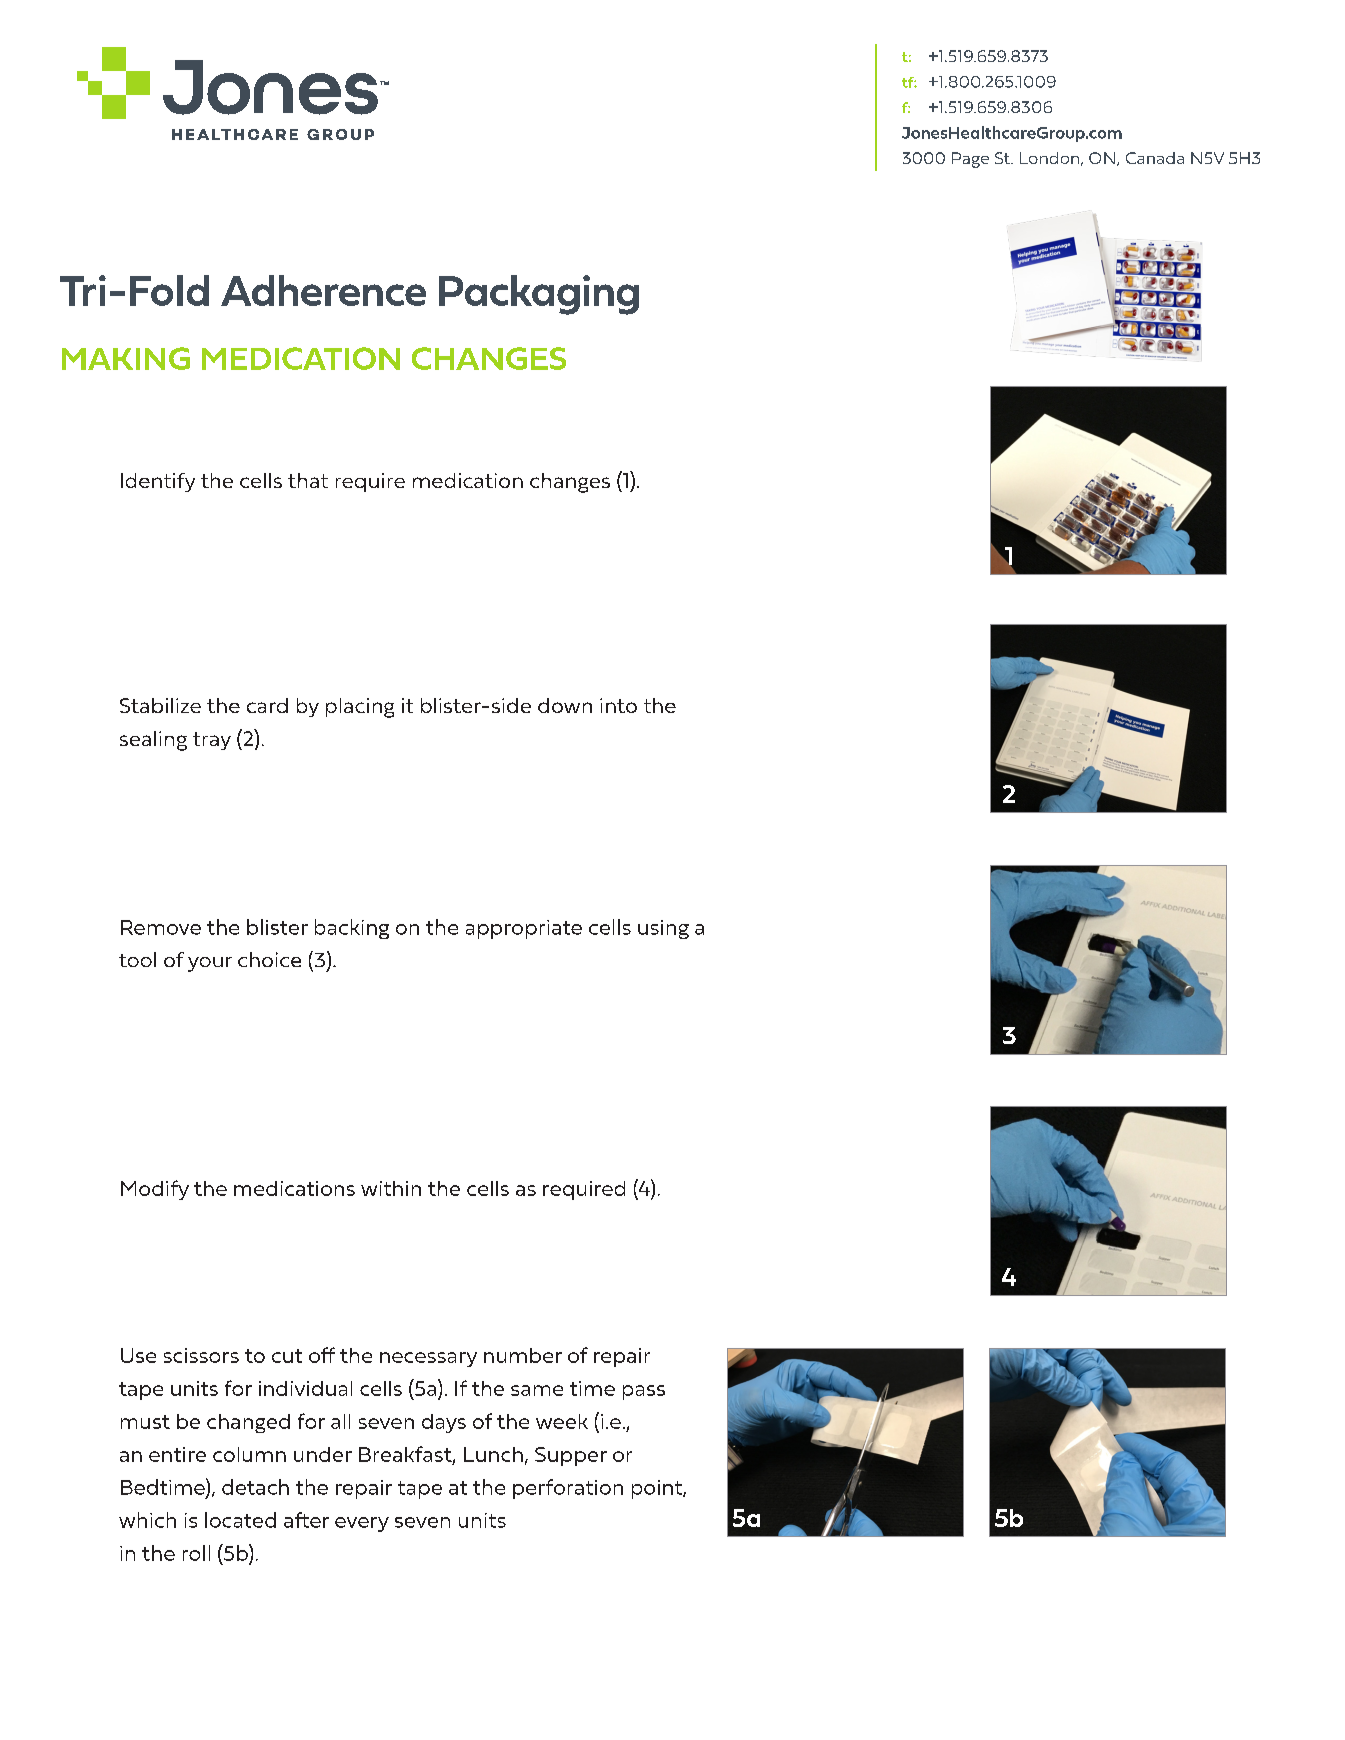 The height and width of the page is (1740, 1345). What do you see at coordinates (618, 705) in the page?
I see `into` at bounding box center [618, 705].
